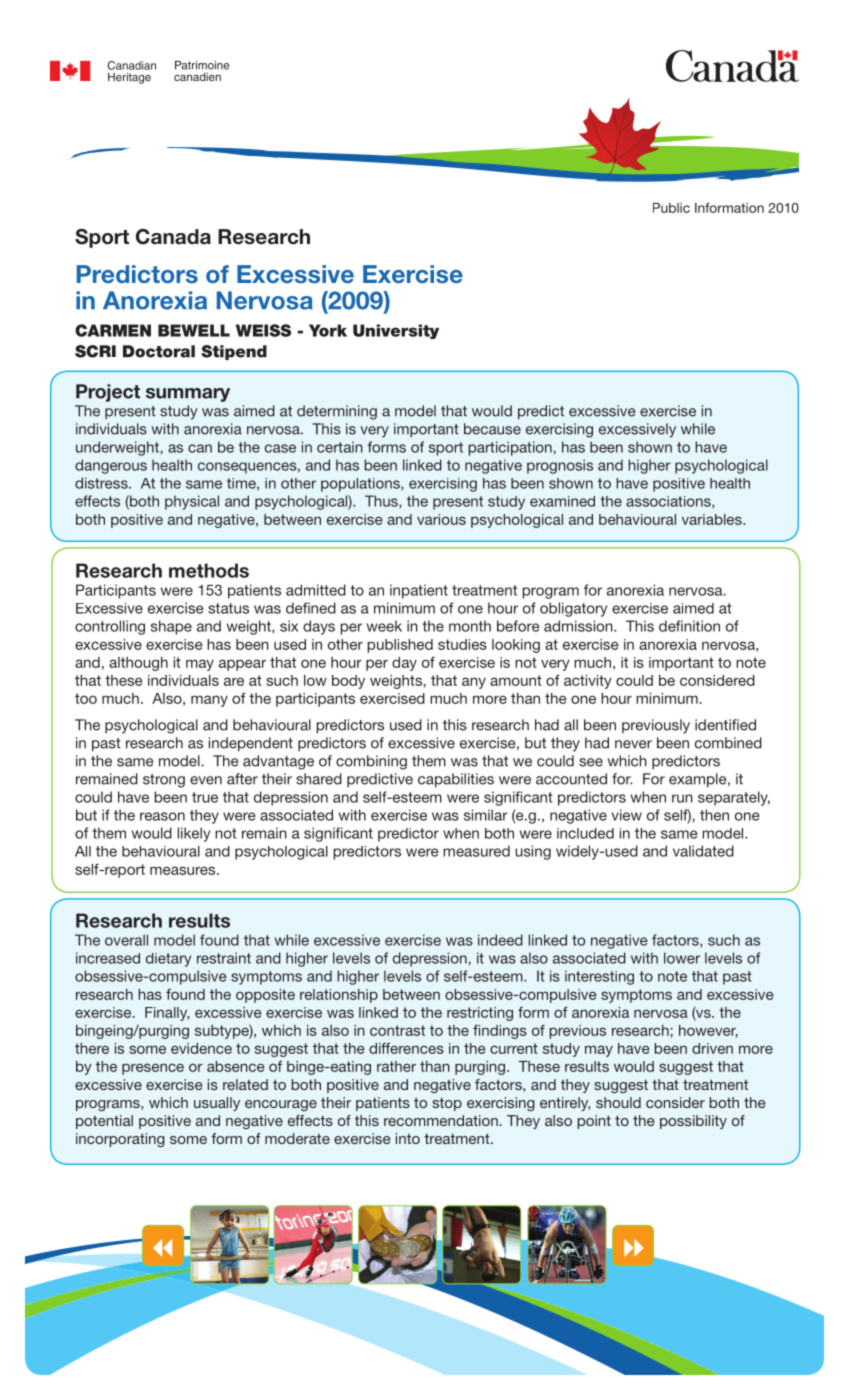  I want to click on validated, so click(703, 851).
